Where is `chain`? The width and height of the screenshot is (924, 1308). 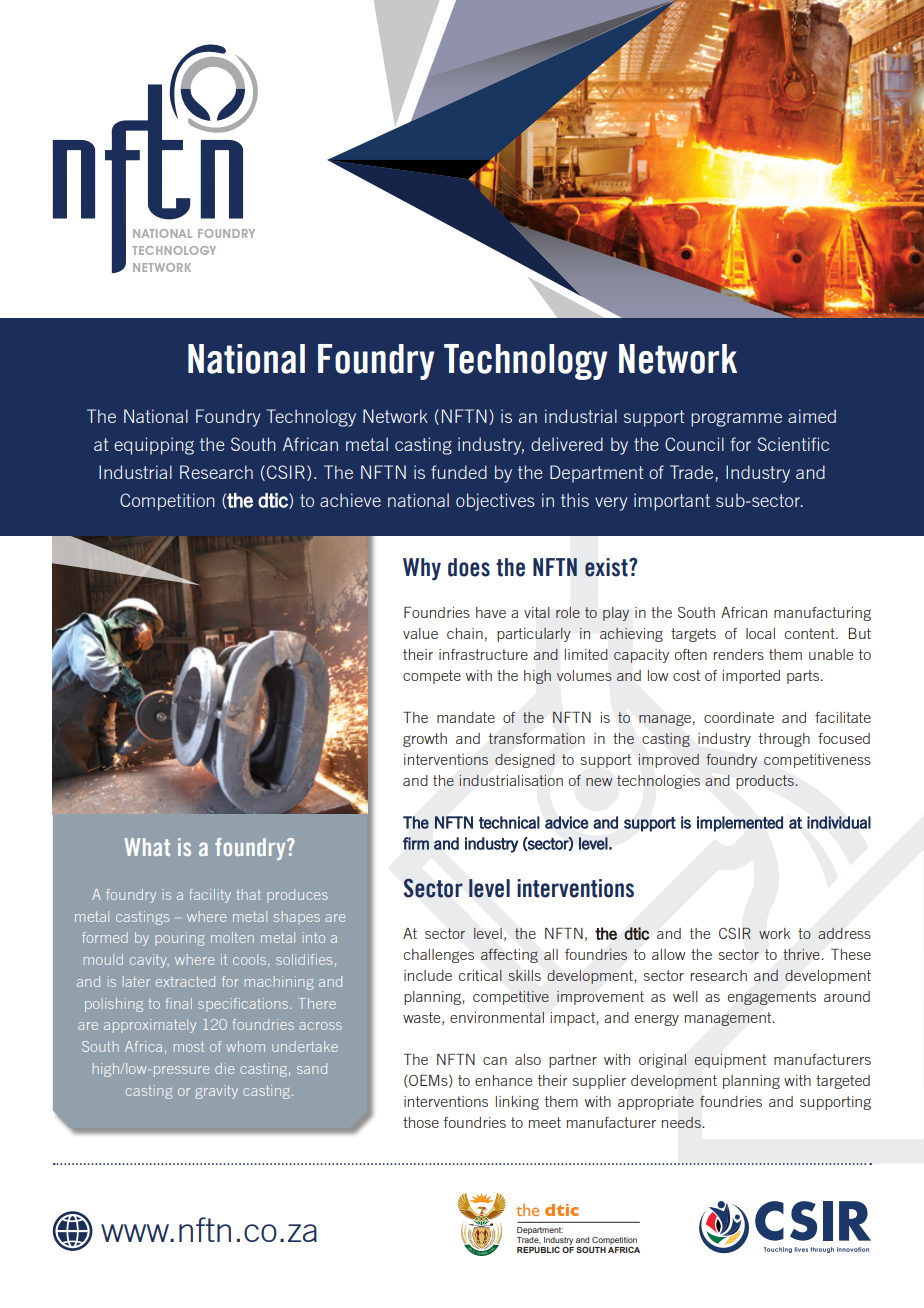 chain is located at coordinates (465, 633).
